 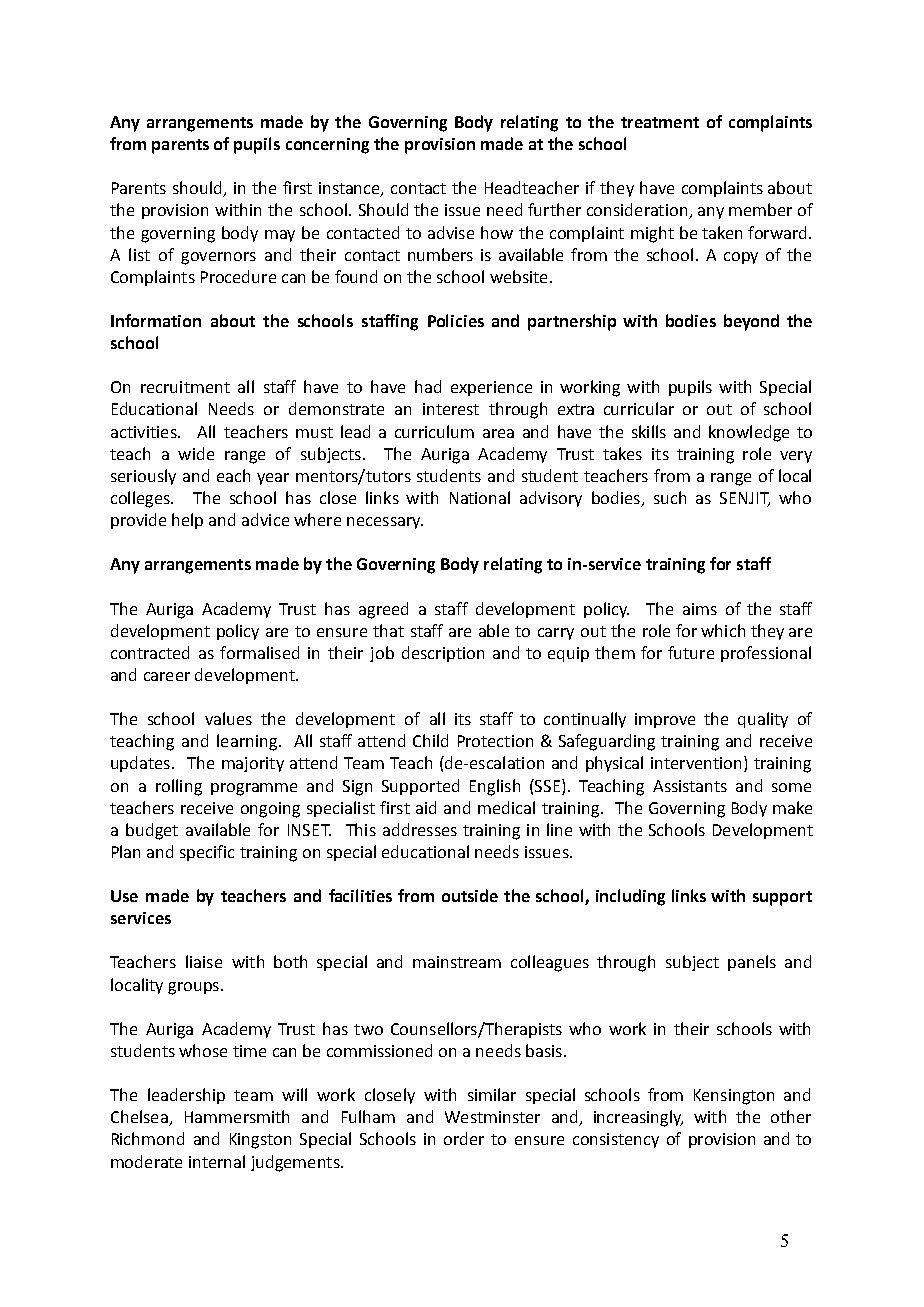 What do you see at coordinates (327, 146) in the screenshot?
I see `concerning` at bounding box center [327, 146].
